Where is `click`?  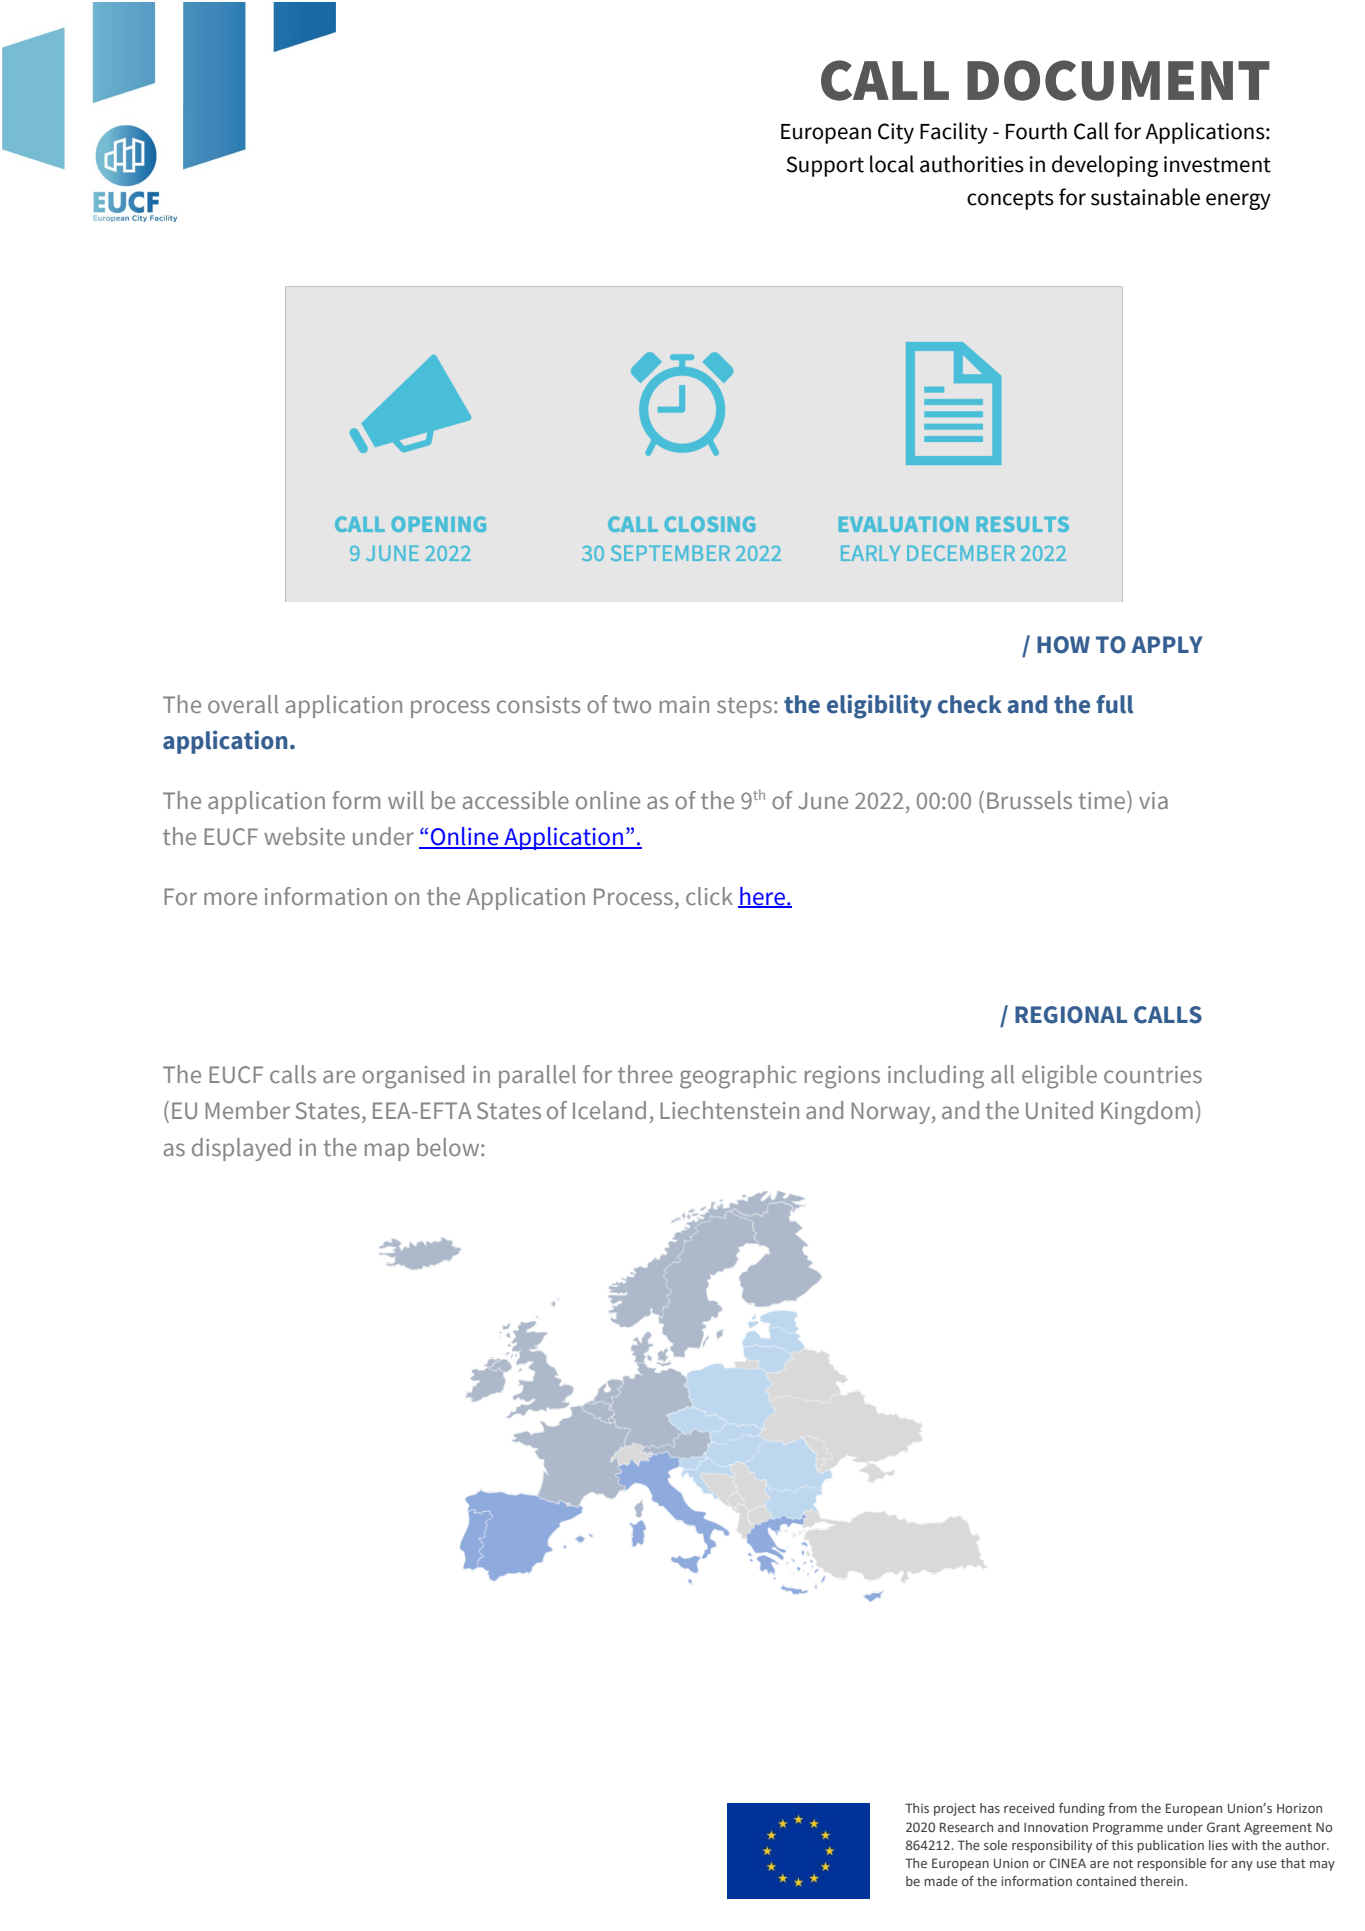
click is located at coordinates (709, 896).
